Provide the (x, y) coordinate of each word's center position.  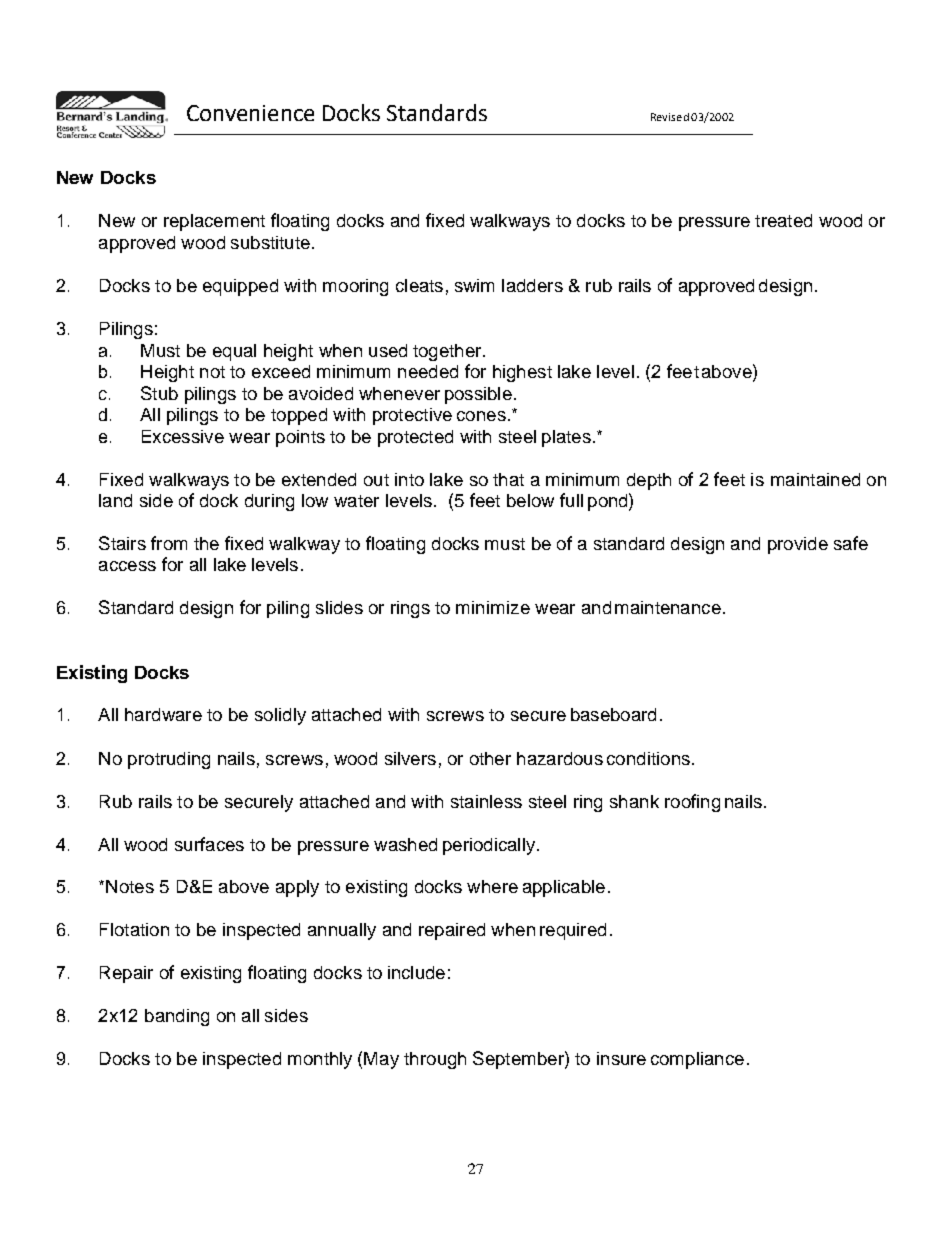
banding (177, 1017)
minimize (493, 607)
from (169, 543)
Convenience (250, 113)
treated (783, 220)
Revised (670, 117)
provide (798, 545)
